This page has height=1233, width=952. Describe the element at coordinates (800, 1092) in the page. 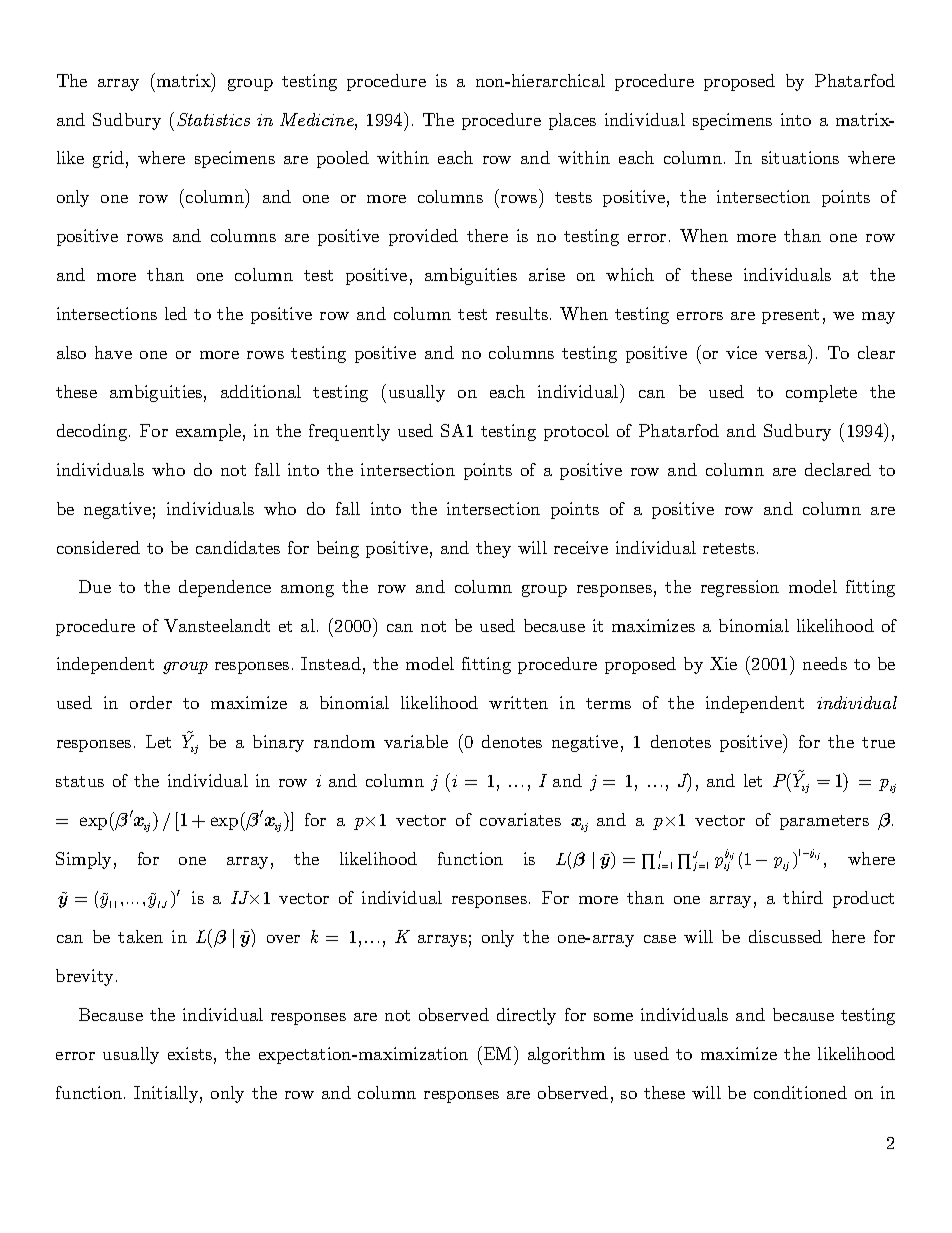

I see `conditioned` at that location.
